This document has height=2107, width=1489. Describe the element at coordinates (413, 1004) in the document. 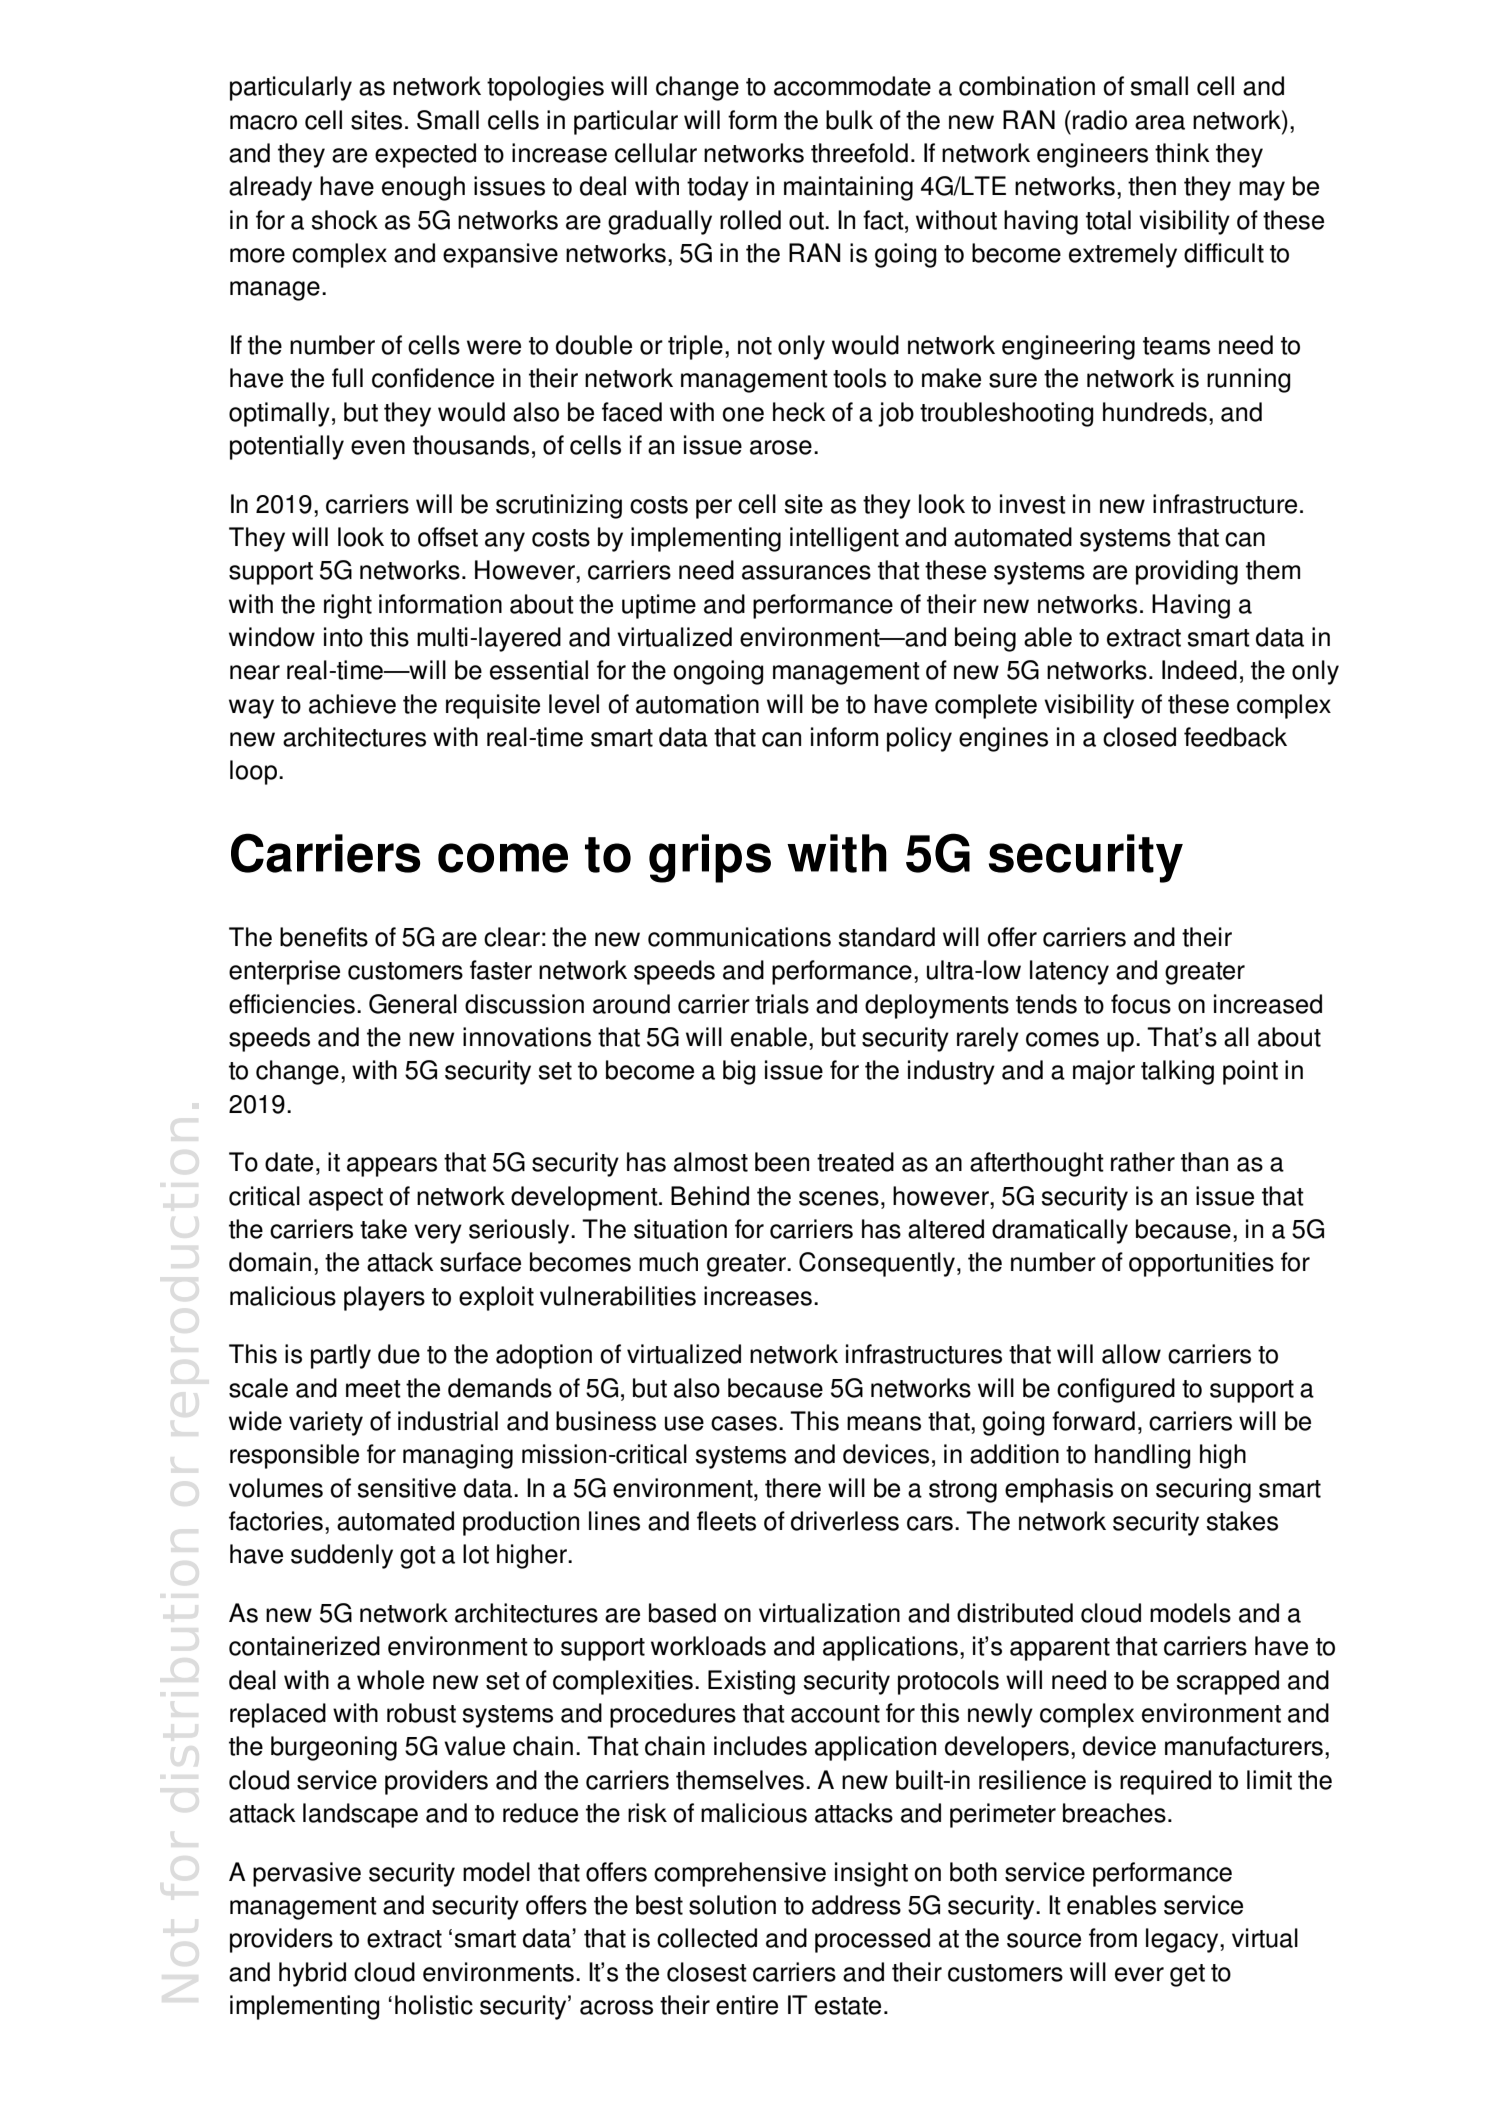

I see `General` at that location.
